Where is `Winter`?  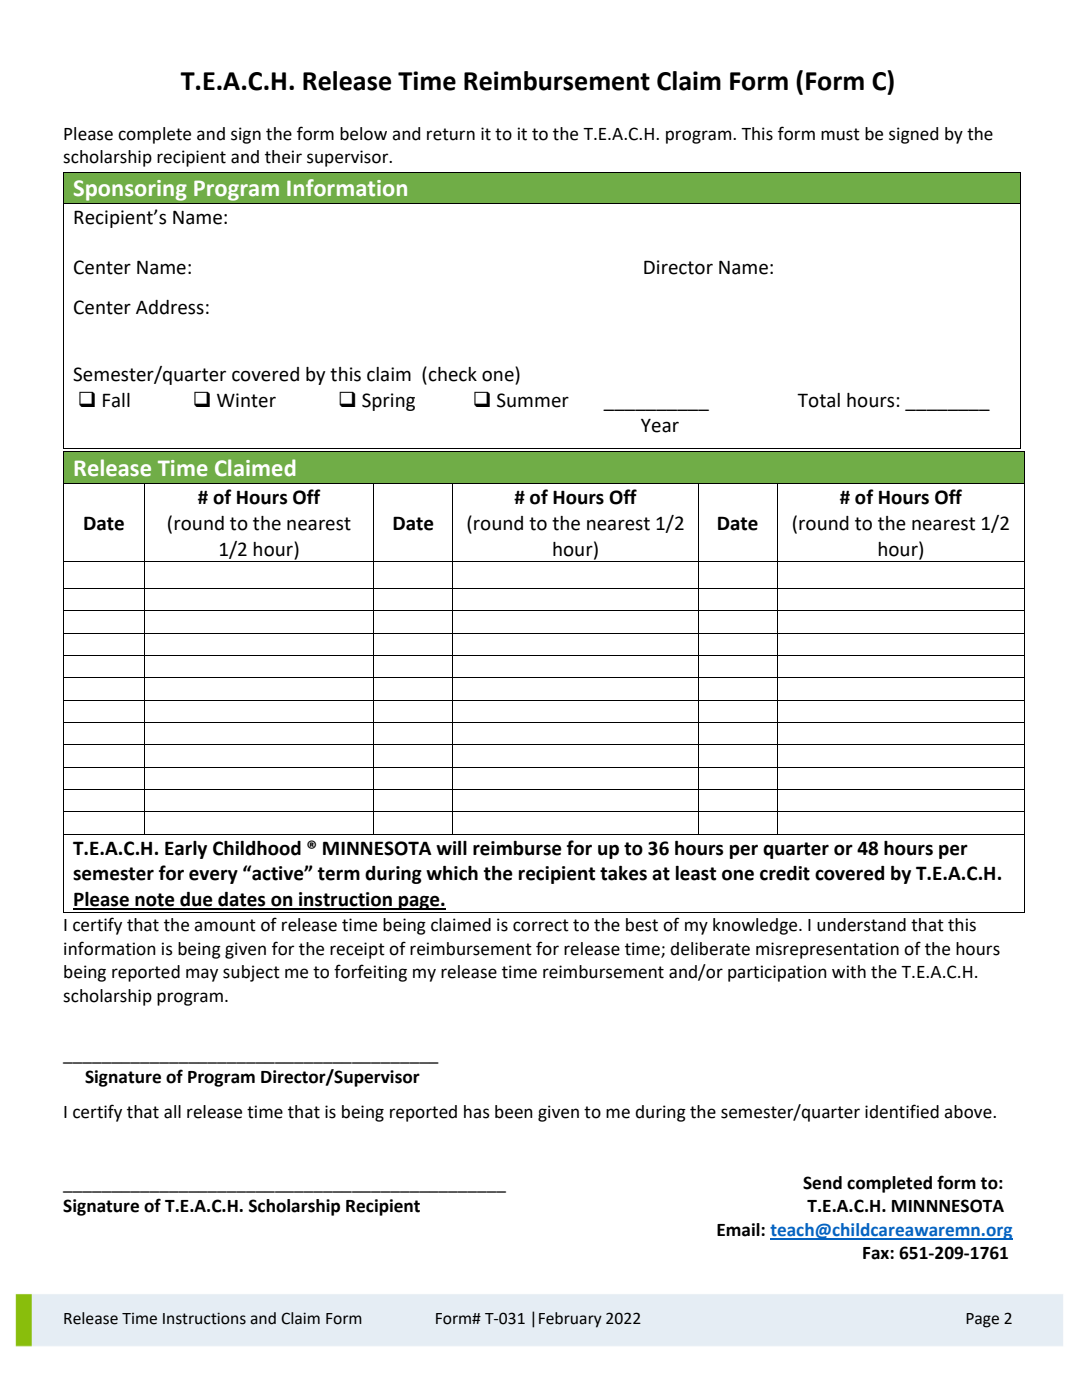 Winter is located at coordinates (246, 400).
